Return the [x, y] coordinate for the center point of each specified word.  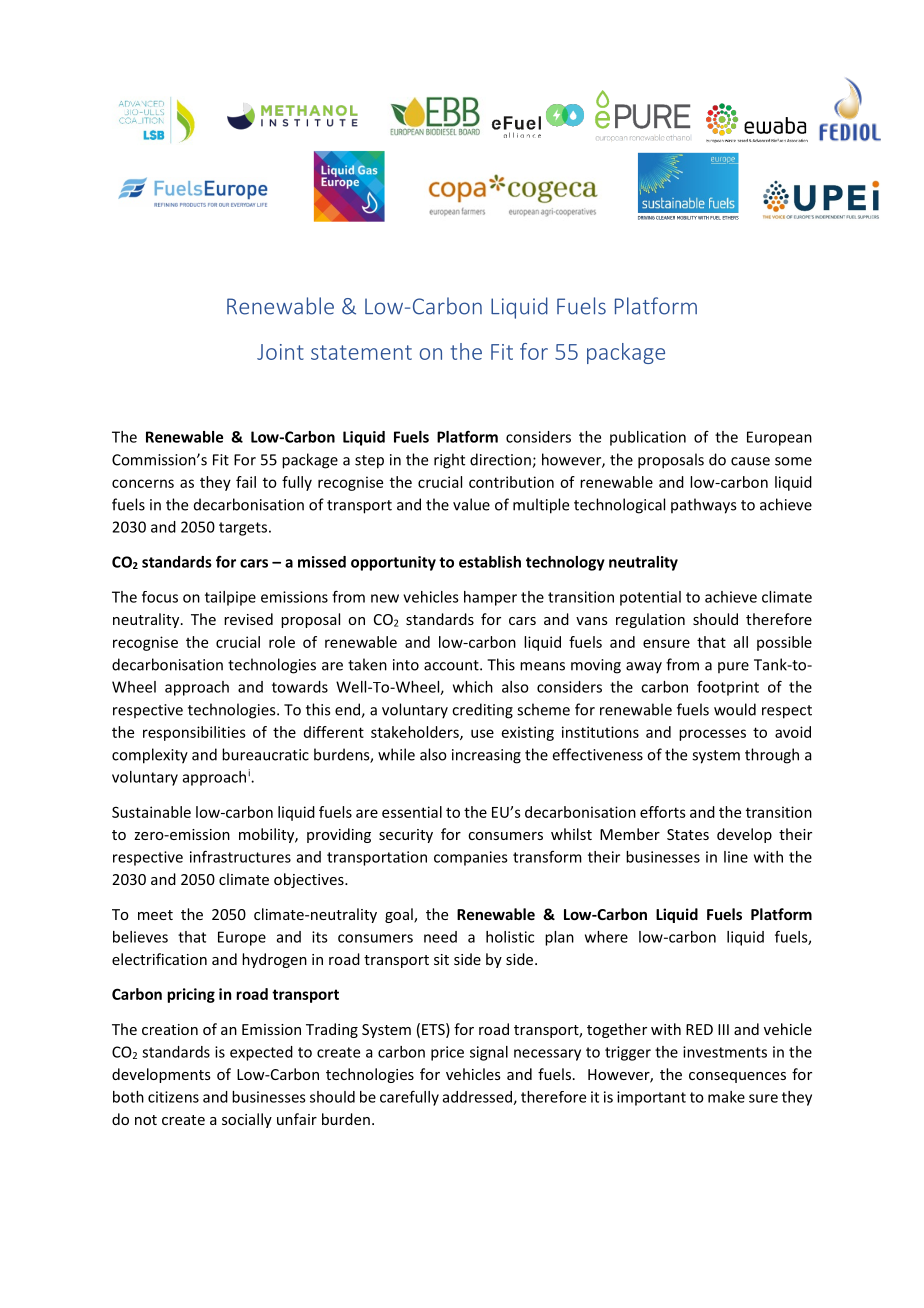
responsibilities [194, 733]
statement [361, 352]
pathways [703, 506]
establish [490, 562]
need [440, 937]
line [736, 857]
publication [648, 438]
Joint [280, 352]
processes [712, 735]
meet [155, 915]
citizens [173, 1097]
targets [243, 529]
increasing [486, 756]
